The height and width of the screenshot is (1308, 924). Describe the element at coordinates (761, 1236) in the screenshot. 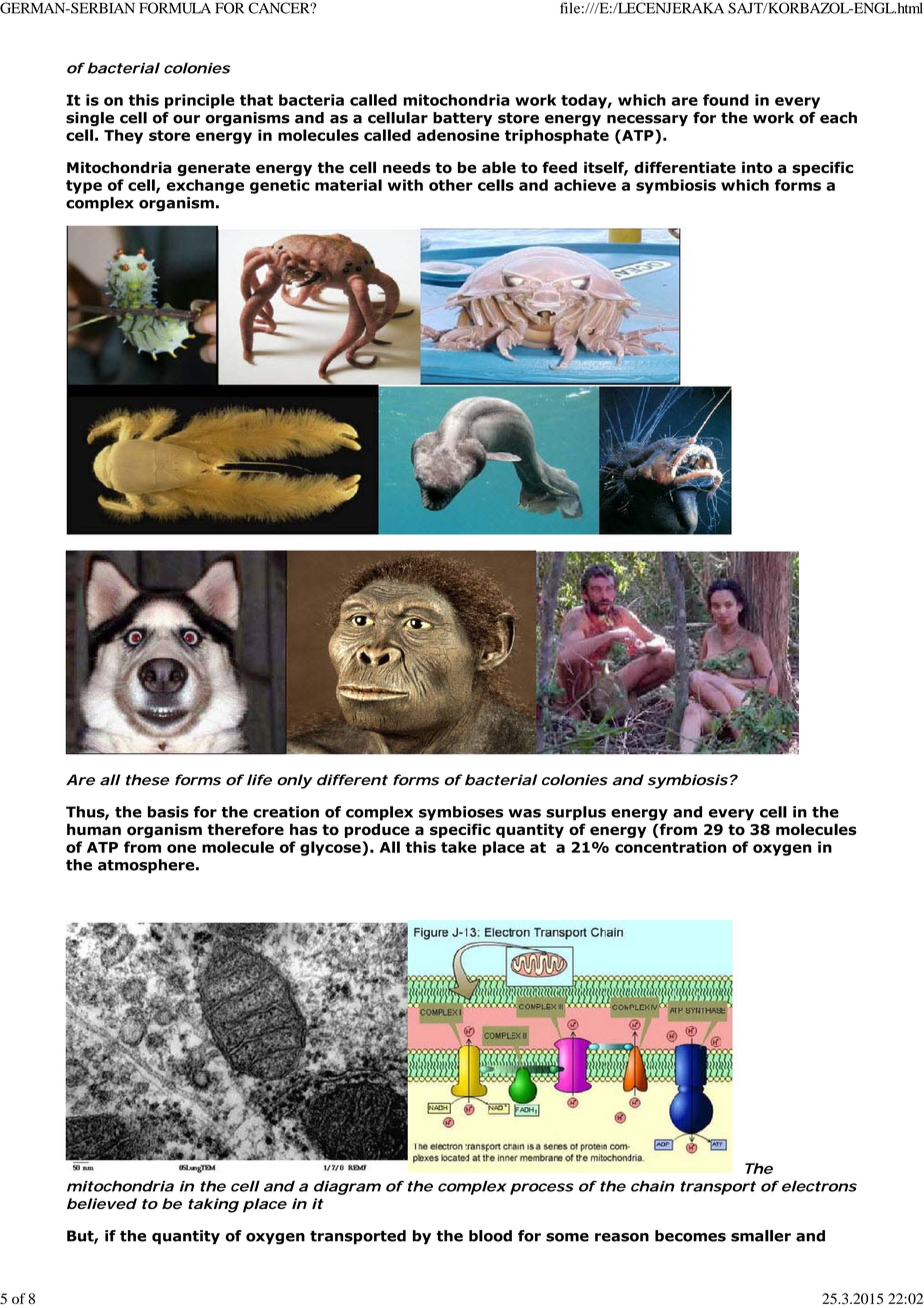

I see `smaller` at that location.
